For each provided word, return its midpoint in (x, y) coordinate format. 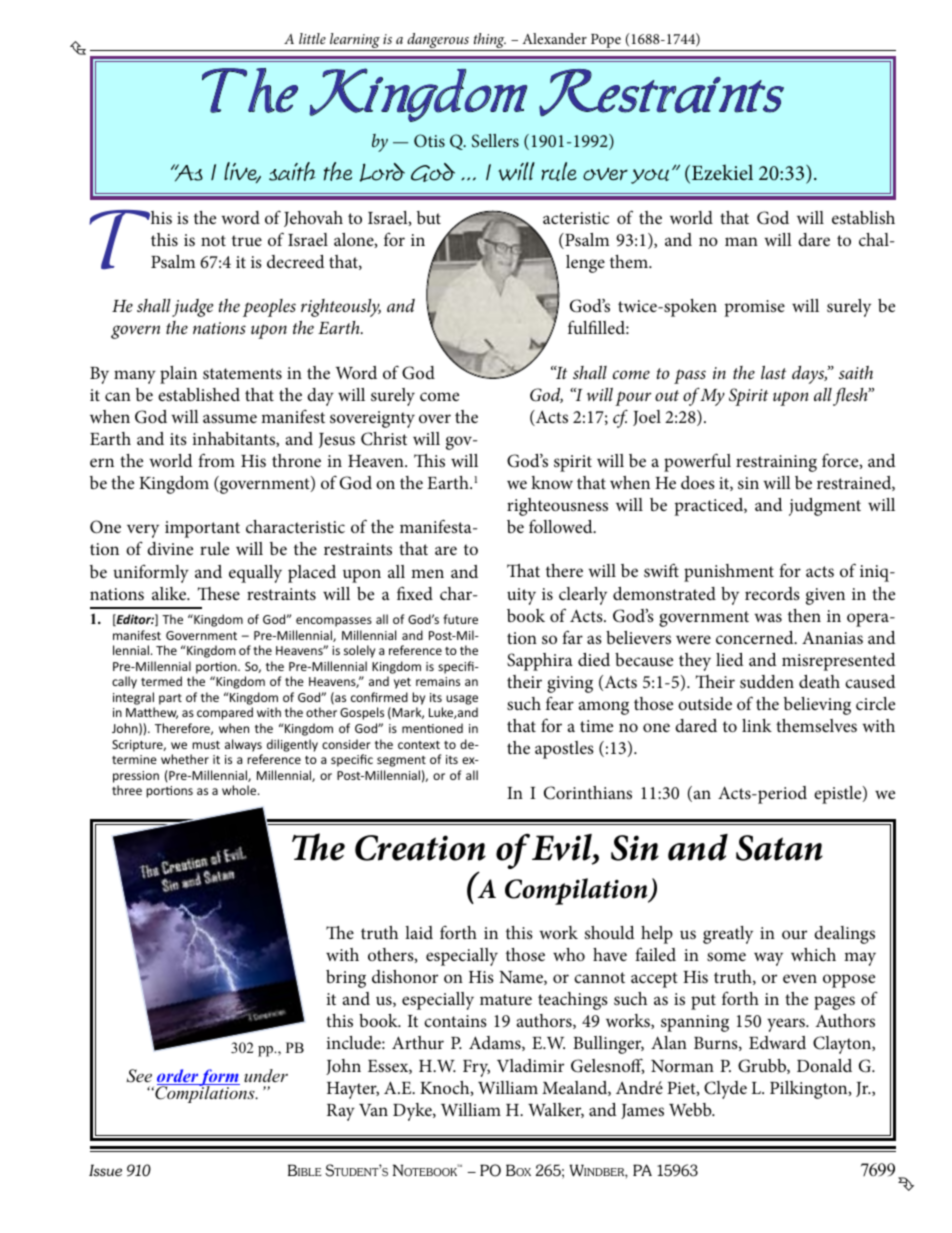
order (178, 1077)
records (772, 593)
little (312, 38)
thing (489, 42)
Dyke (413, 1112)
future (460, 619)
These (219, 593)
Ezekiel (722, 172)
